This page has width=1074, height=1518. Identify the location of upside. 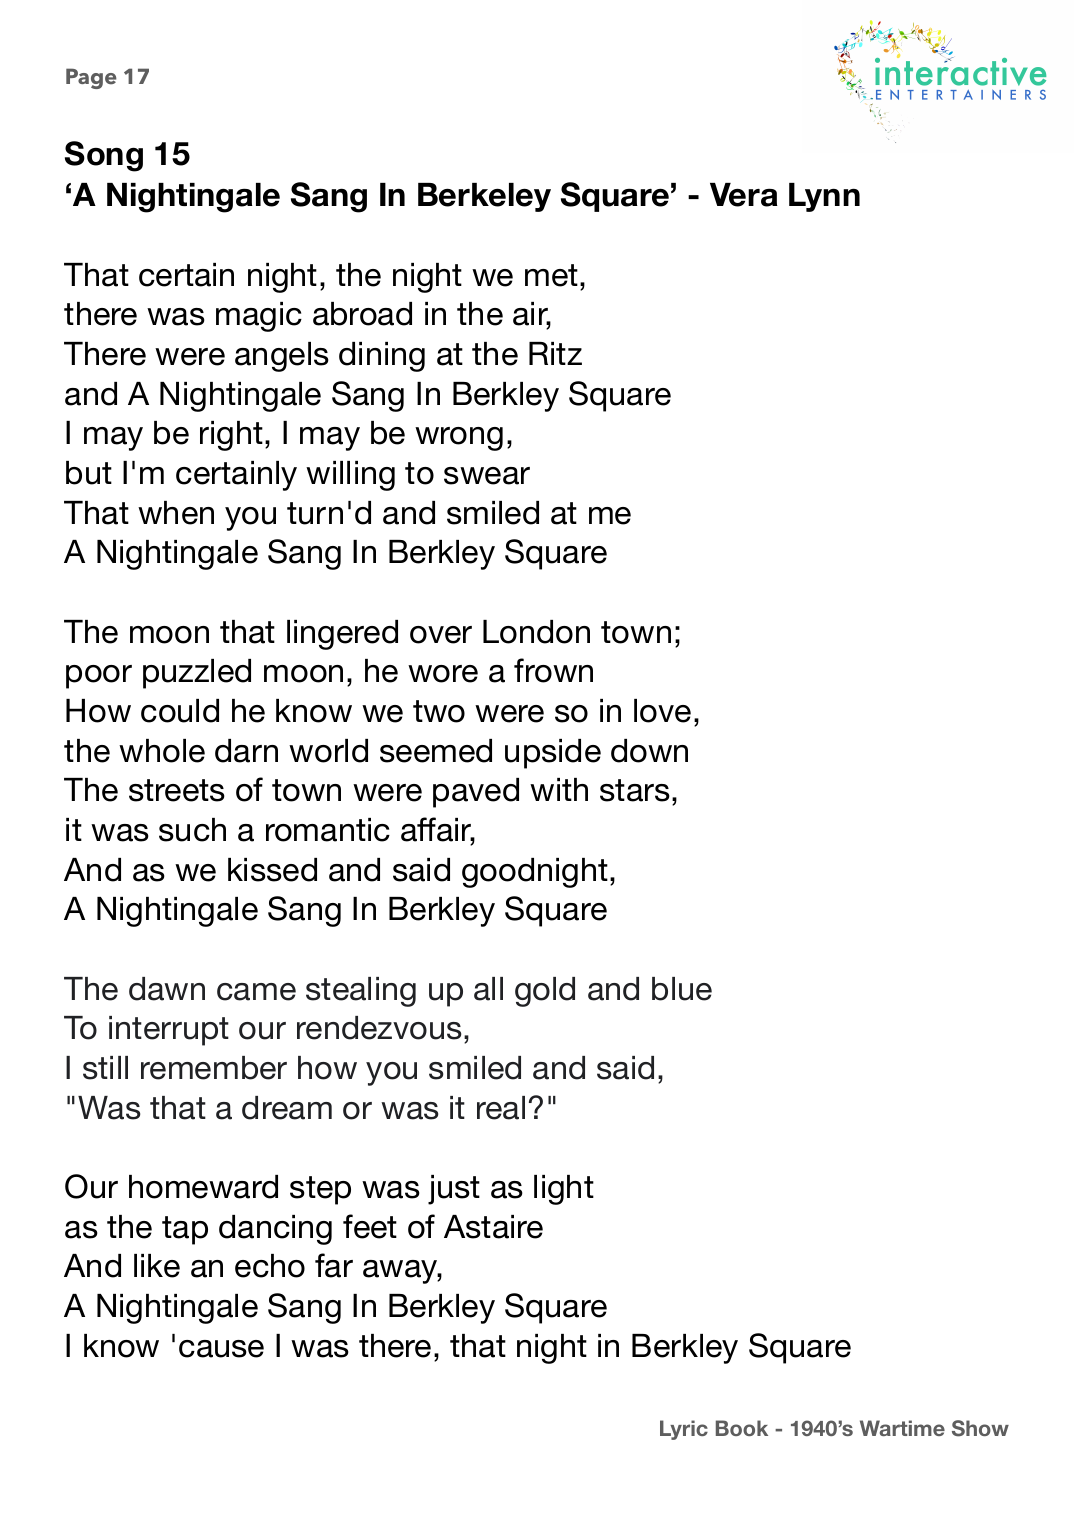
(553, 754).
